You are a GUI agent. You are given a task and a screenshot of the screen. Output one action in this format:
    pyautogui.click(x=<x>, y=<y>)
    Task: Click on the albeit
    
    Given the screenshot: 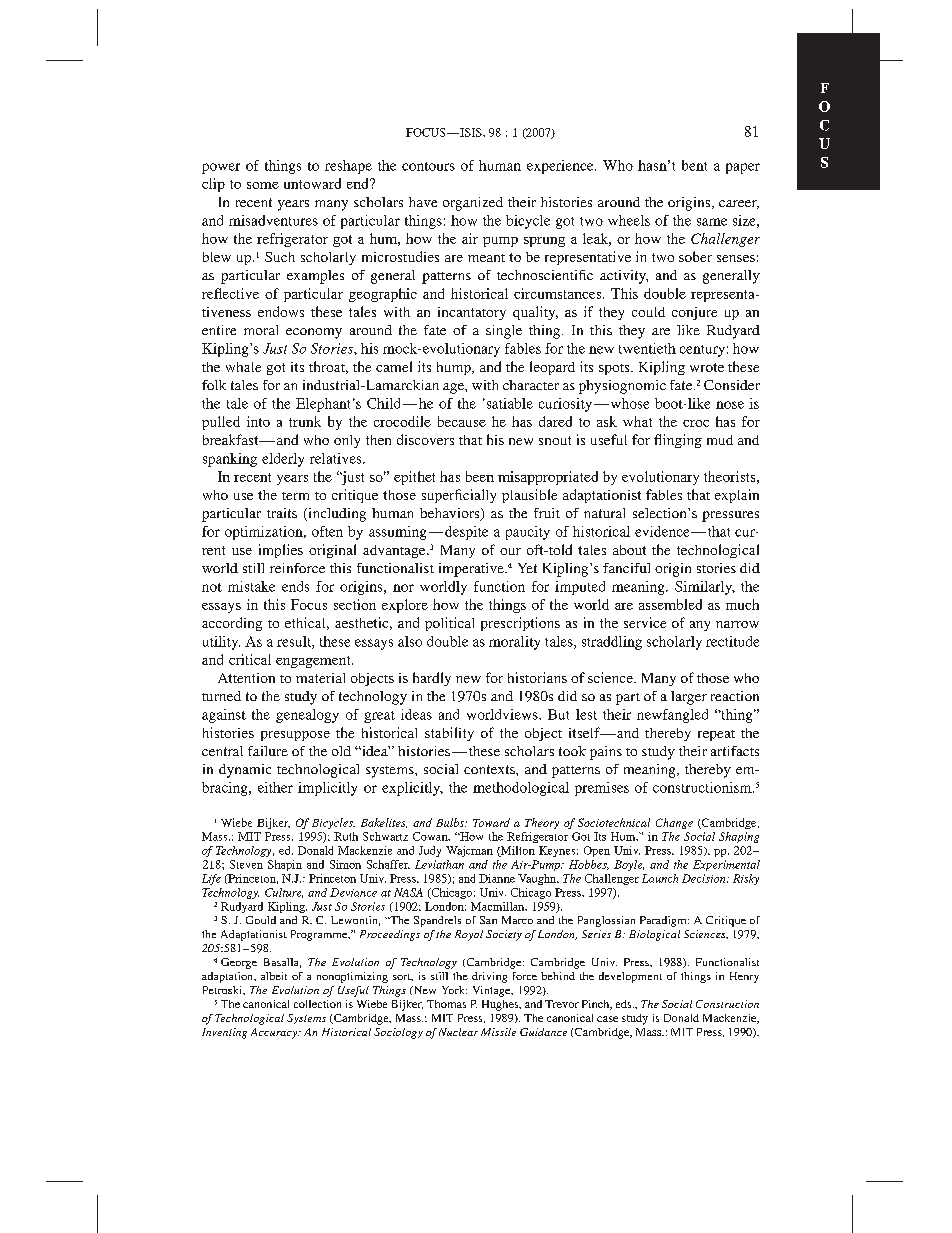 What is the action you would take?
    pyautogui.click(x=274, y=976)
